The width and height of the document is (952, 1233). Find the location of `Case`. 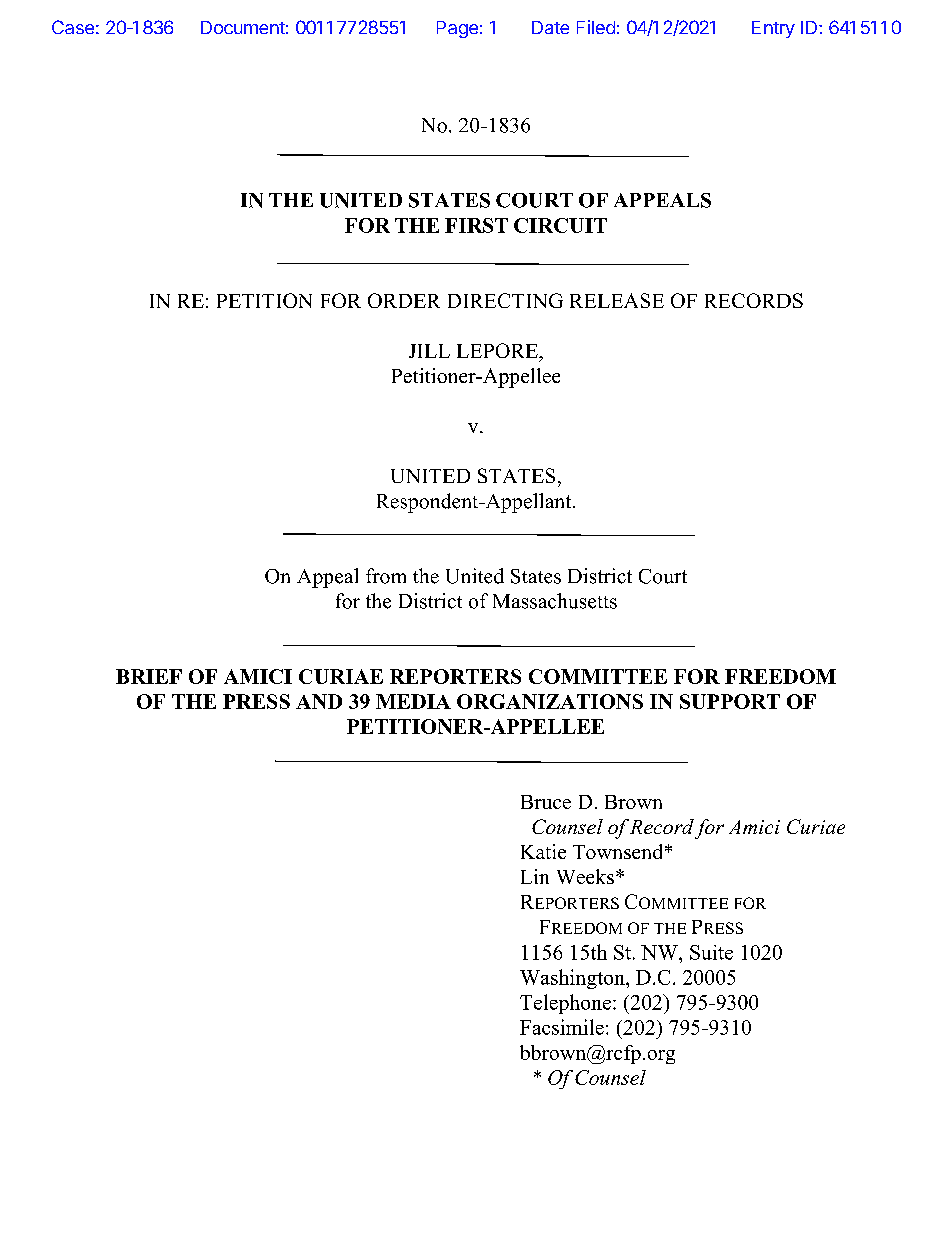

Case is located at coordinates (73, 27).
